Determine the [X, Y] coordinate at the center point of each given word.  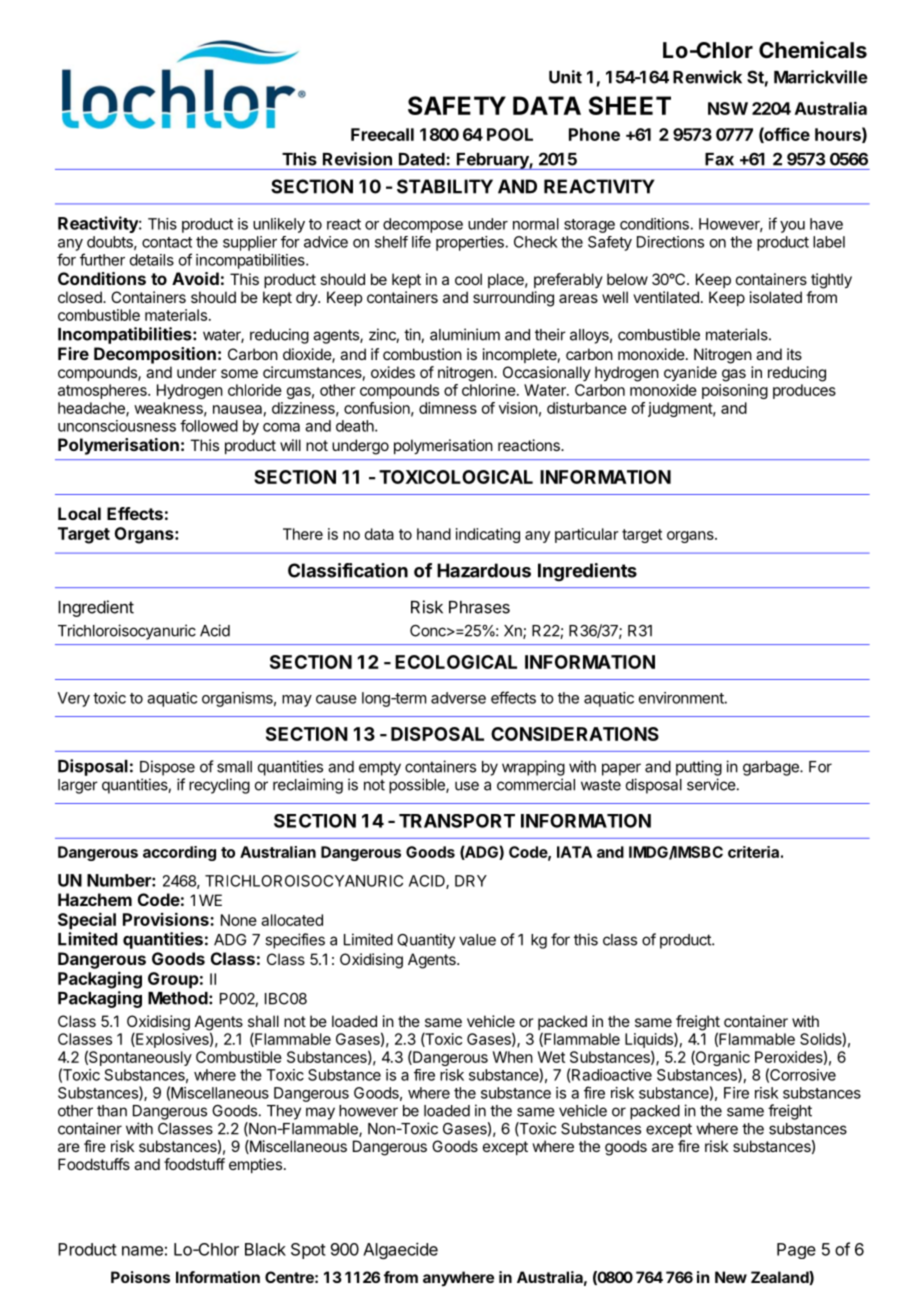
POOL [510, 134]
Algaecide [400, 1250]
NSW [728, 108]
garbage [772, 768]
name [142, 1251]
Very [74, 699]
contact [167, 242]
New [731, 1277]
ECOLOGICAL [456, 662]
